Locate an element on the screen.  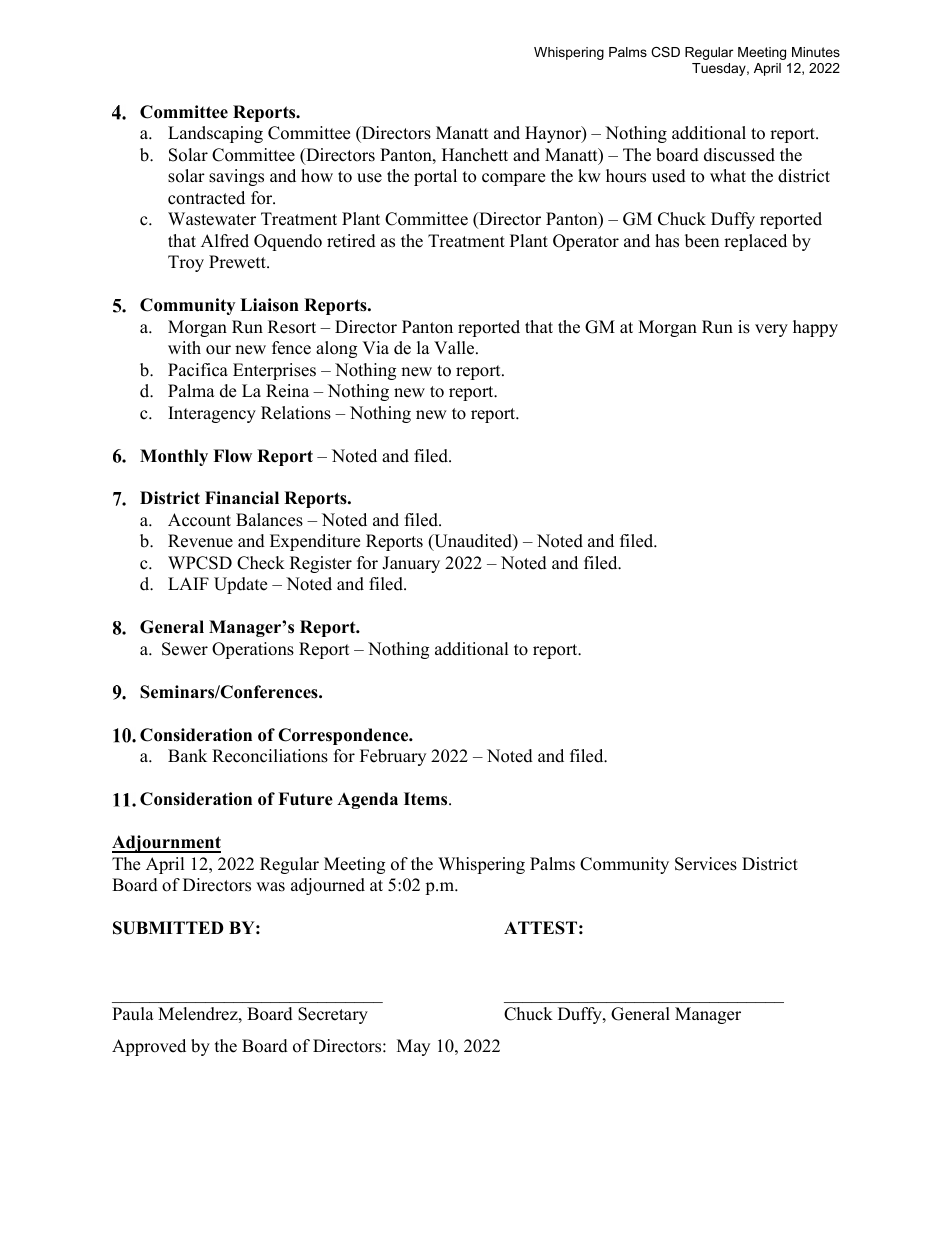
portal is located at coordinates (435, 177).
